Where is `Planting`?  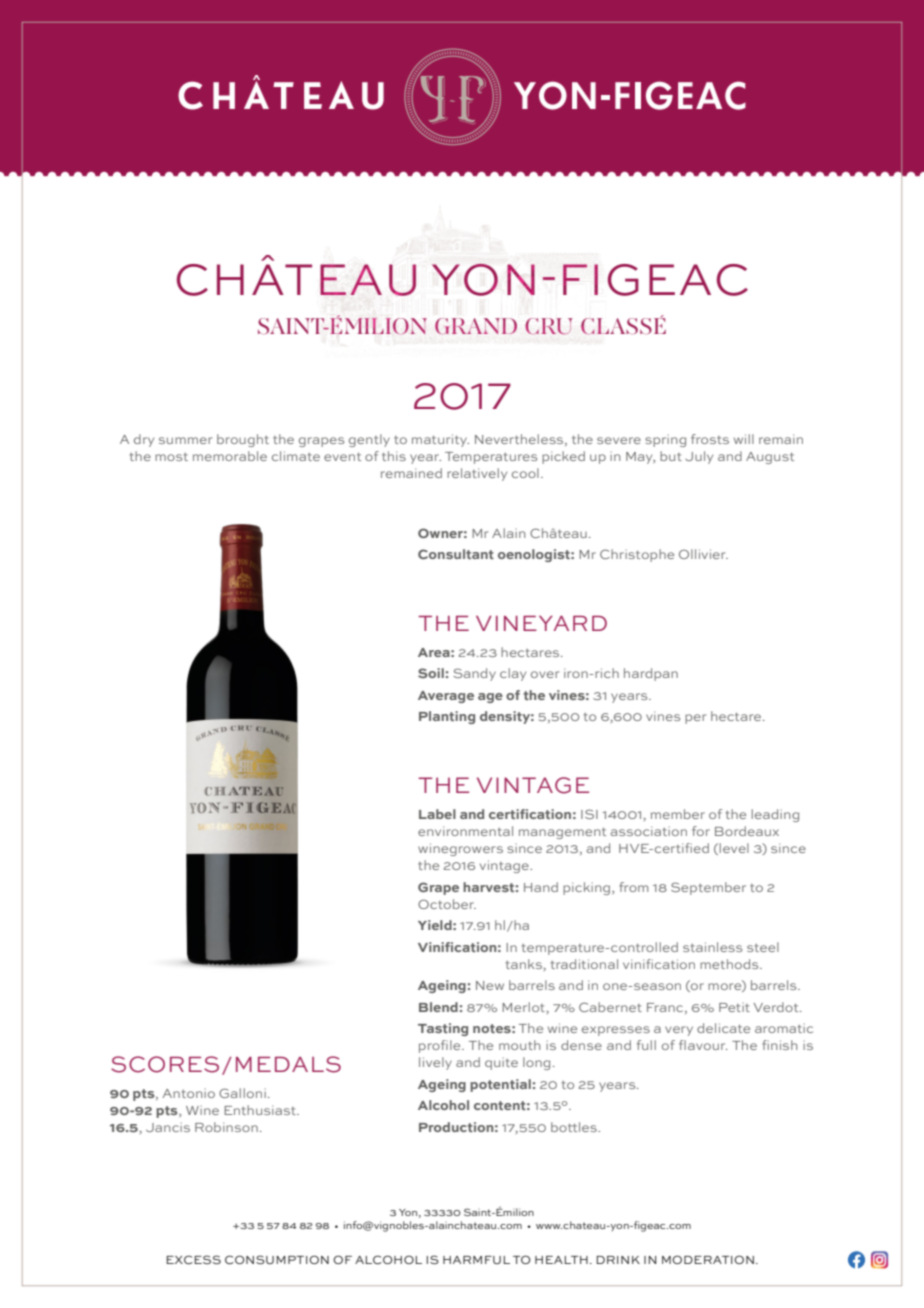
Planting is located at coordinates (447, 717).
